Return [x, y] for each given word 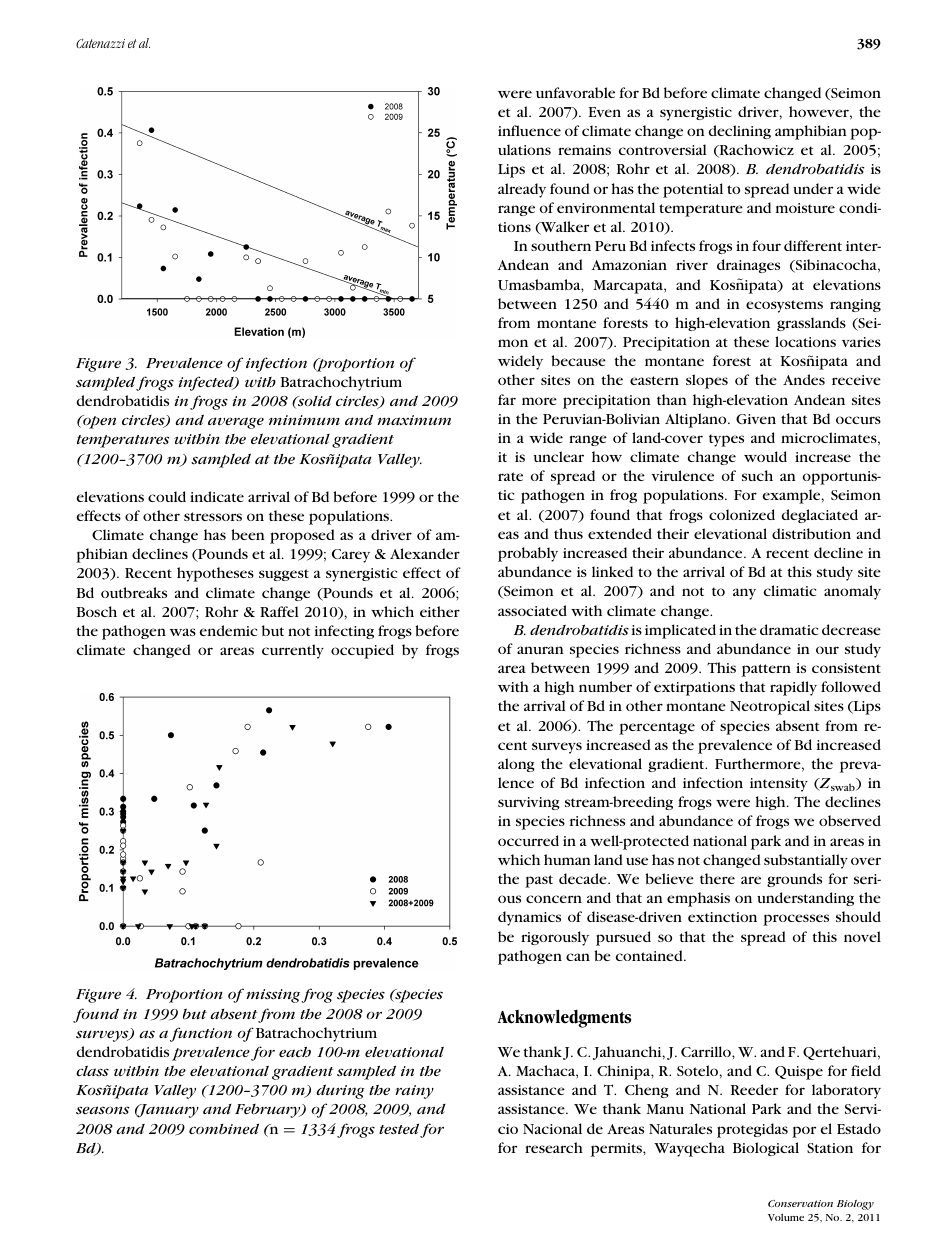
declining [739, 132]
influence [529, 130]
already [522, 190]
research [554, 1147]
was [183, 632]
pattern [766, 670]
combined [224, 1129]
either [440, 611]
